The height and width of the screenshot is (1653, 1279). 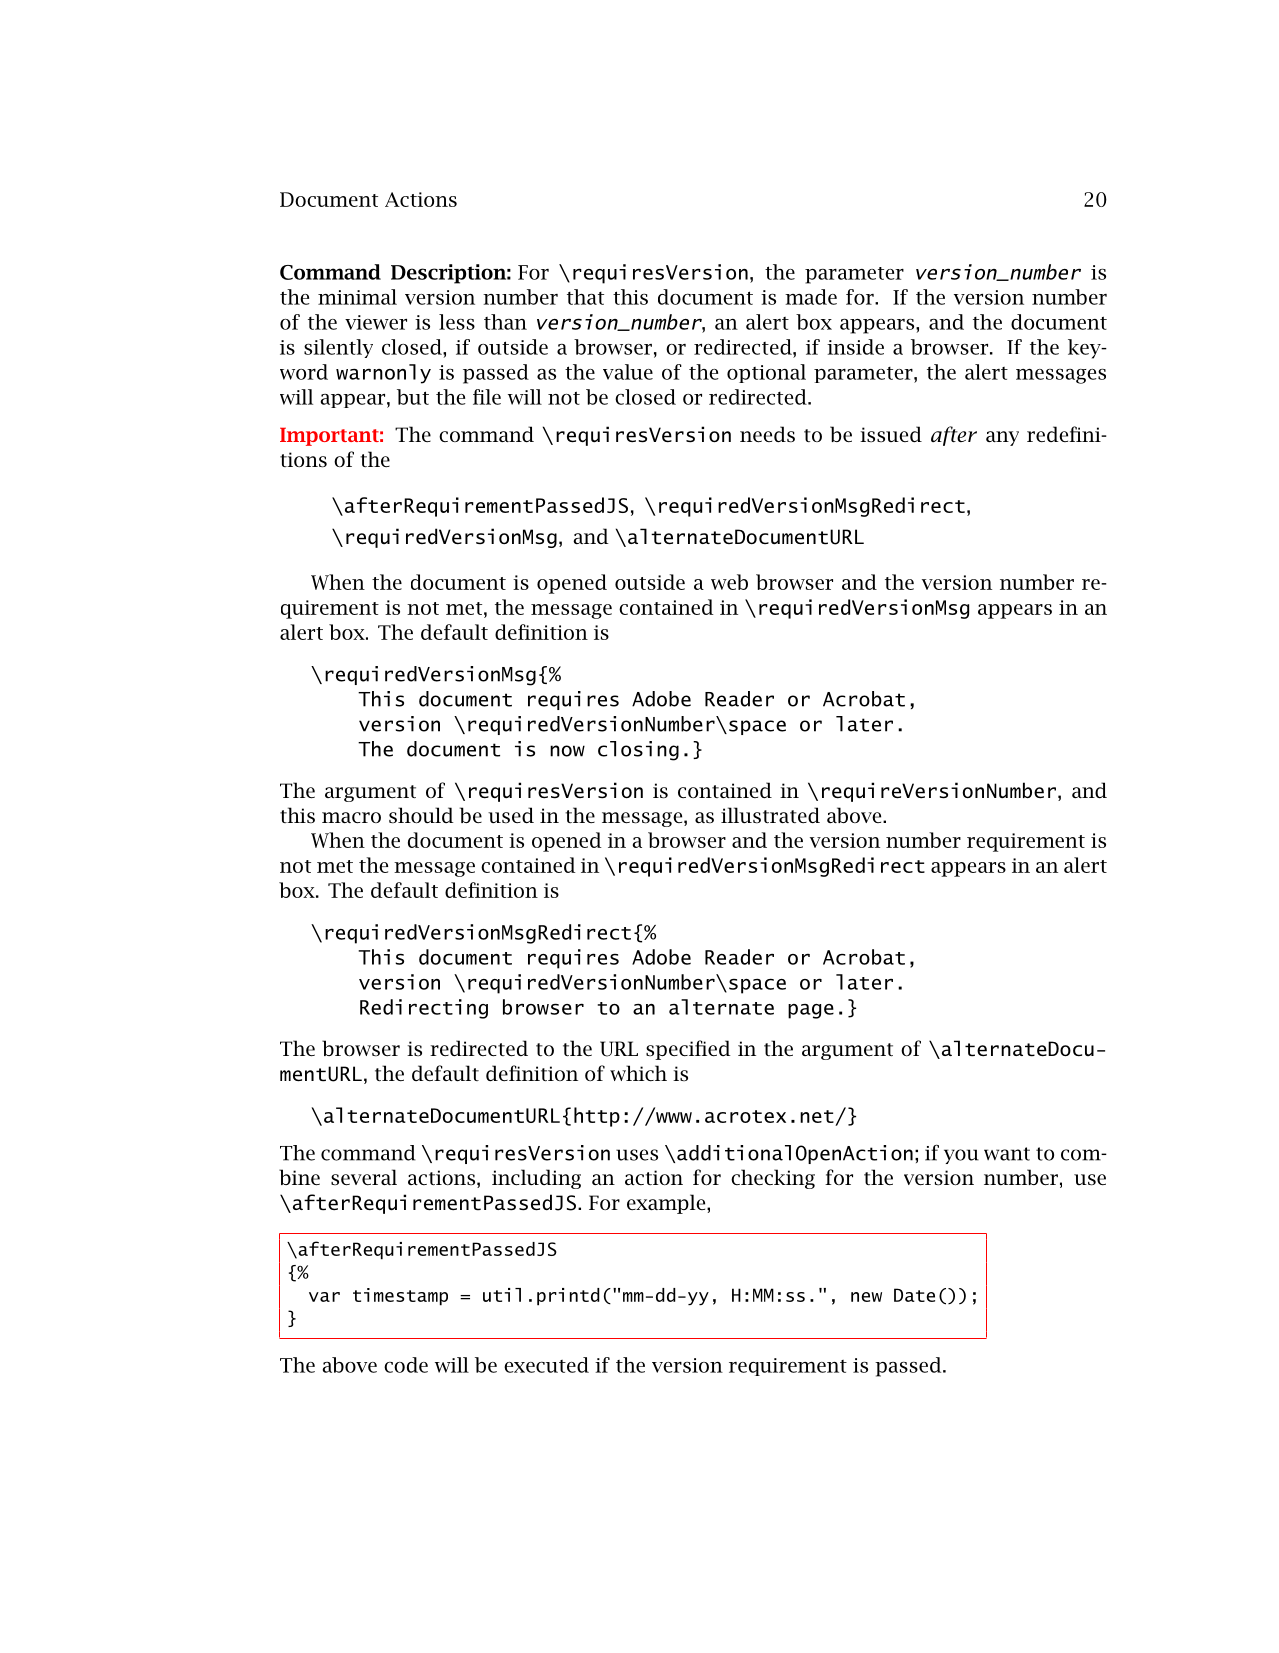 What do you see at coordinates (638, 751) in the screenshot?
I see `closing` at bounding box center [638, 751].
